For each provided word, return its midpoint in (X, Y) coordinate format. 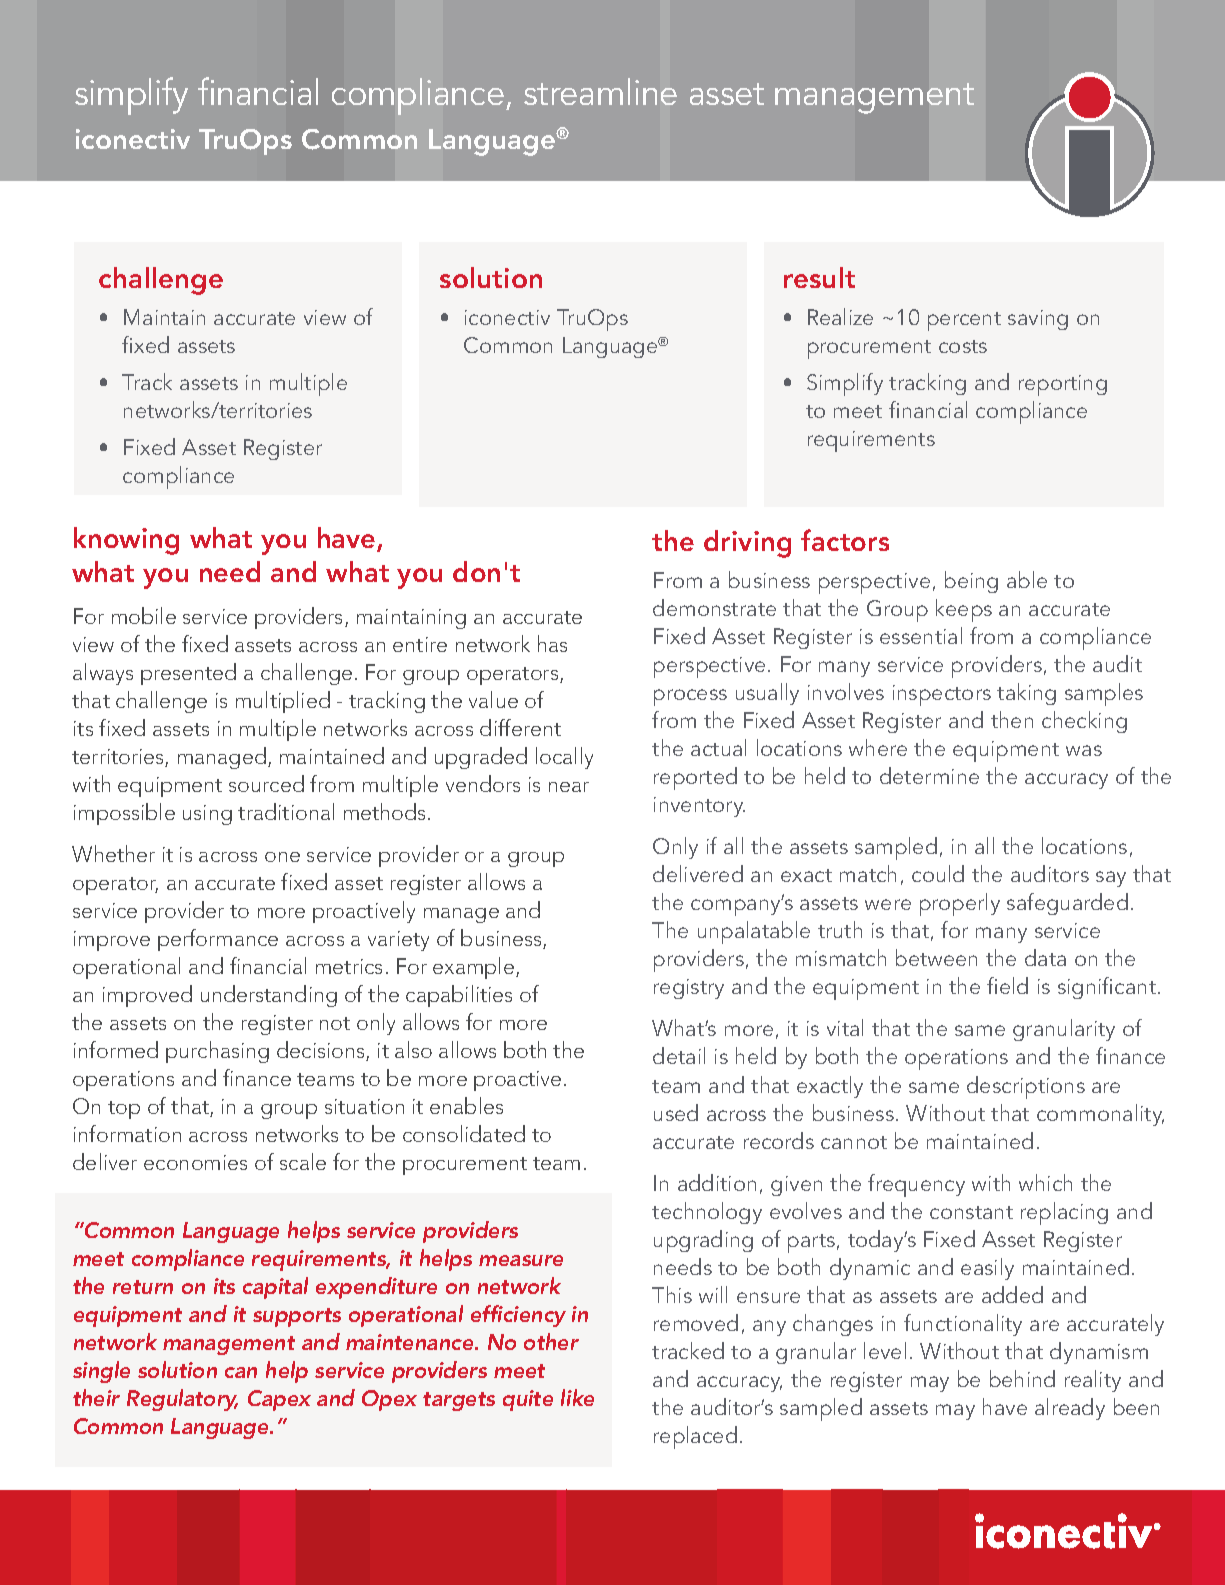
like (577, 1397)
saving (1038, 320)
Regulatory (182, 1400)
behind (1022, 1378)
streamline (600, 91)
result (819, 277)
